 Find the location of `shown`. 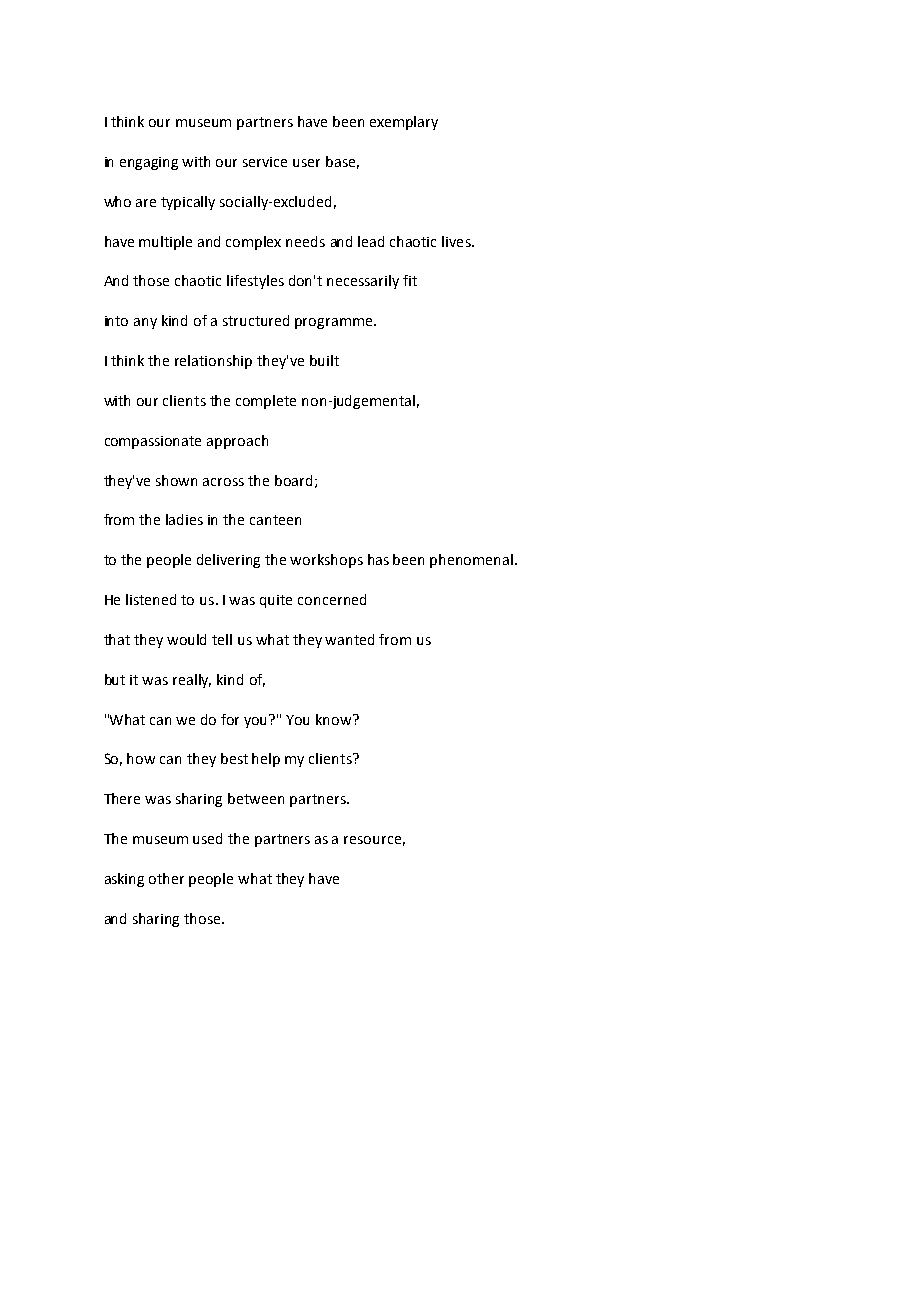

shown is located at coordinates (176, 480).
